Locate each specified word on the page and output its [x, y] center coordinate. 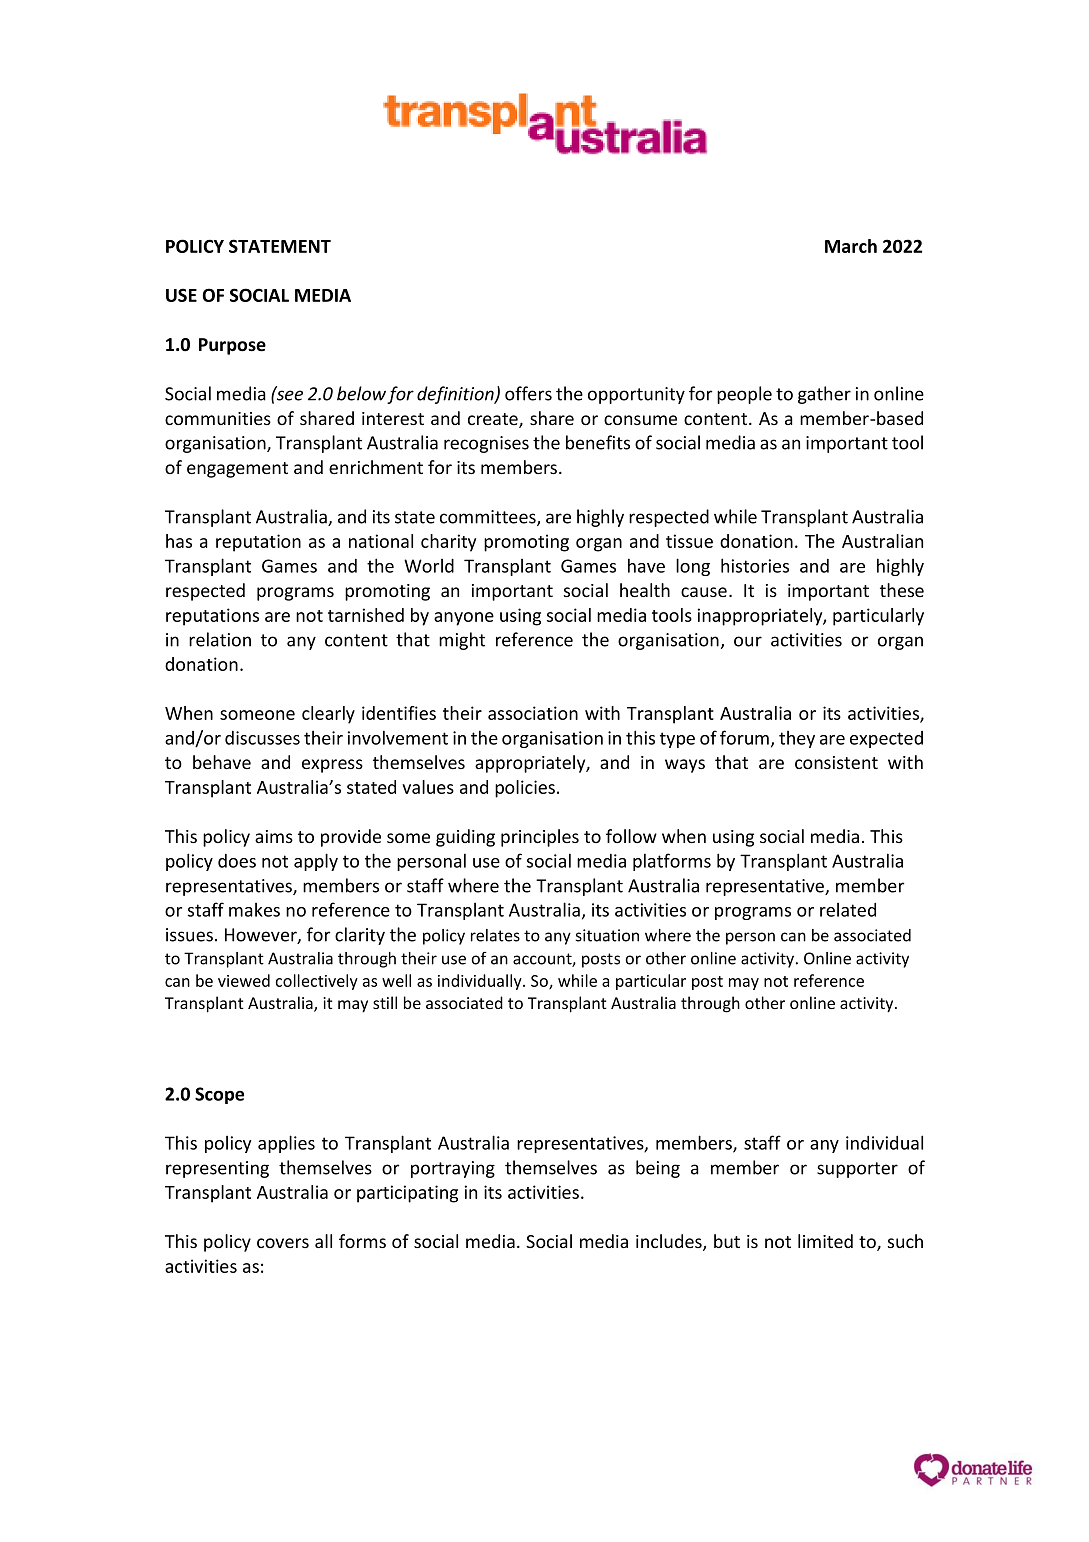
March [851, 246]
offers [528, 393]
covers [283, 1243]
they [797, 739]
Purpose [232, 346]
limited [825, 1241]
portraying [453, 1169]
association [533, 713]
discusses [262, 738]
